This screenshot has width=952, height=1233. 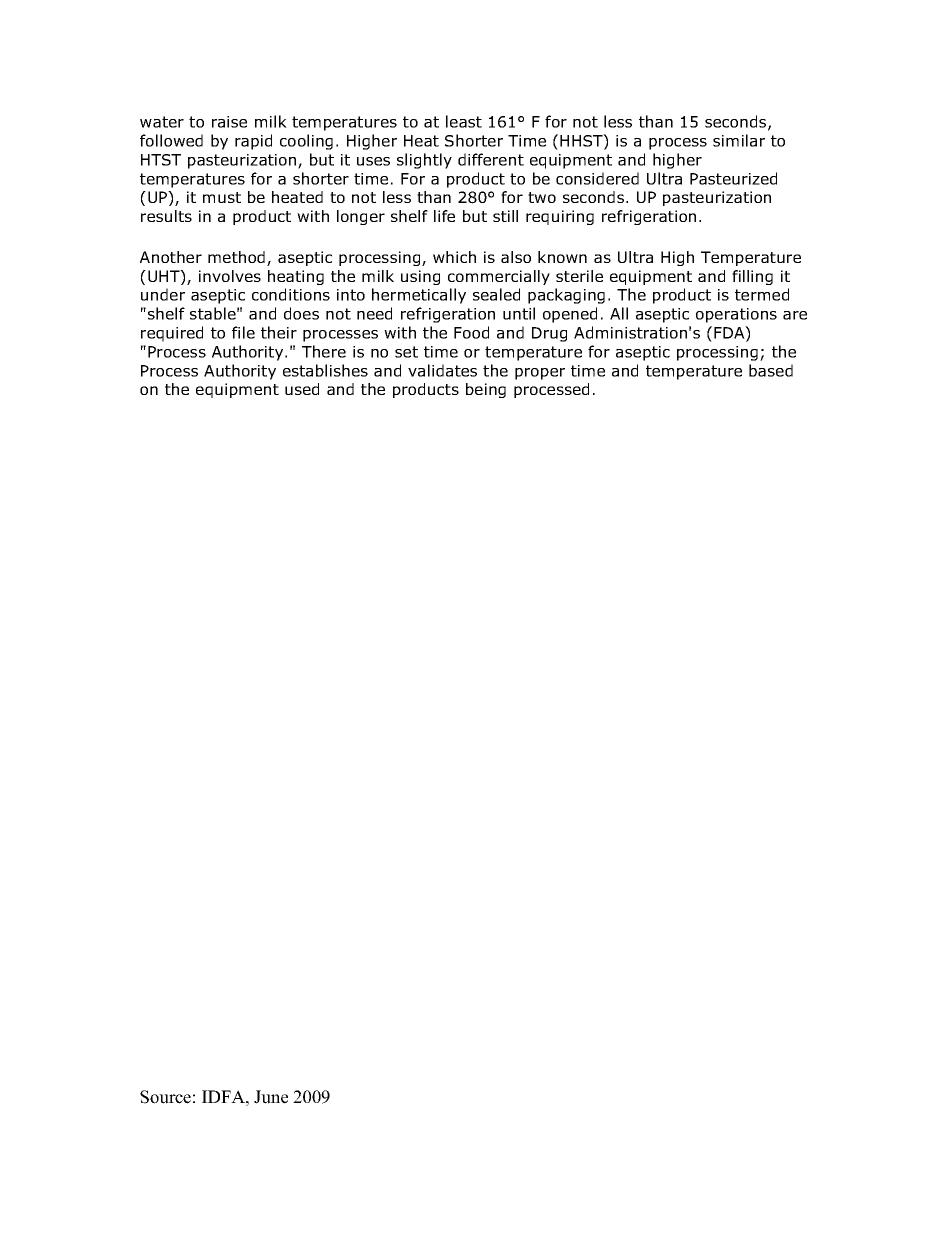 What do you see at coordinates (325, 370) in the screenshot?
I see `establishes` at bounding box center [325, 370].
